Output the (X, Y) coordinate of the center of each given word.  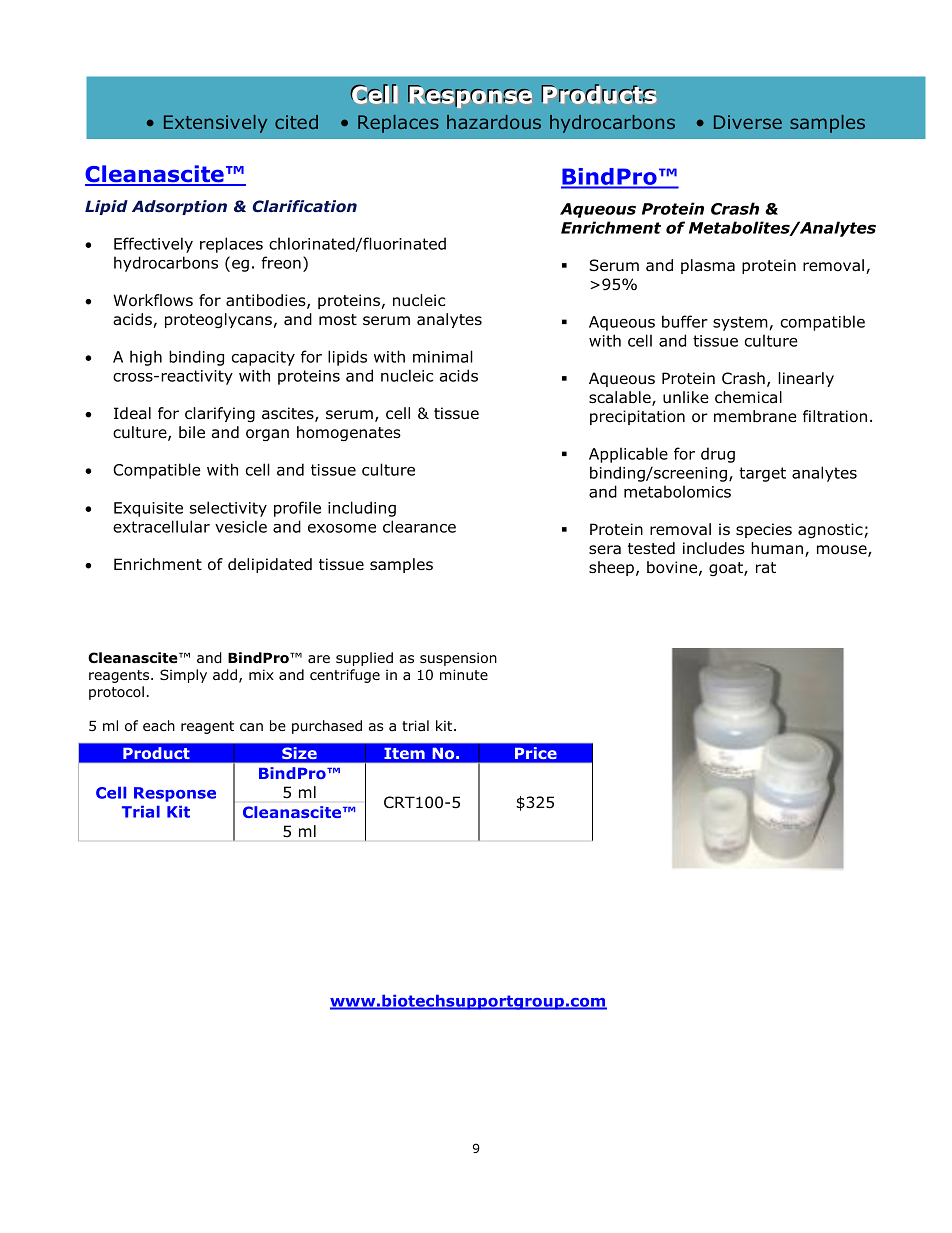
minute (464, 674)
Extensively (215, 124)
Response (175, 794)
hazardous (494, 122)
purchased (327, 727)
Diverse (748, 122)
